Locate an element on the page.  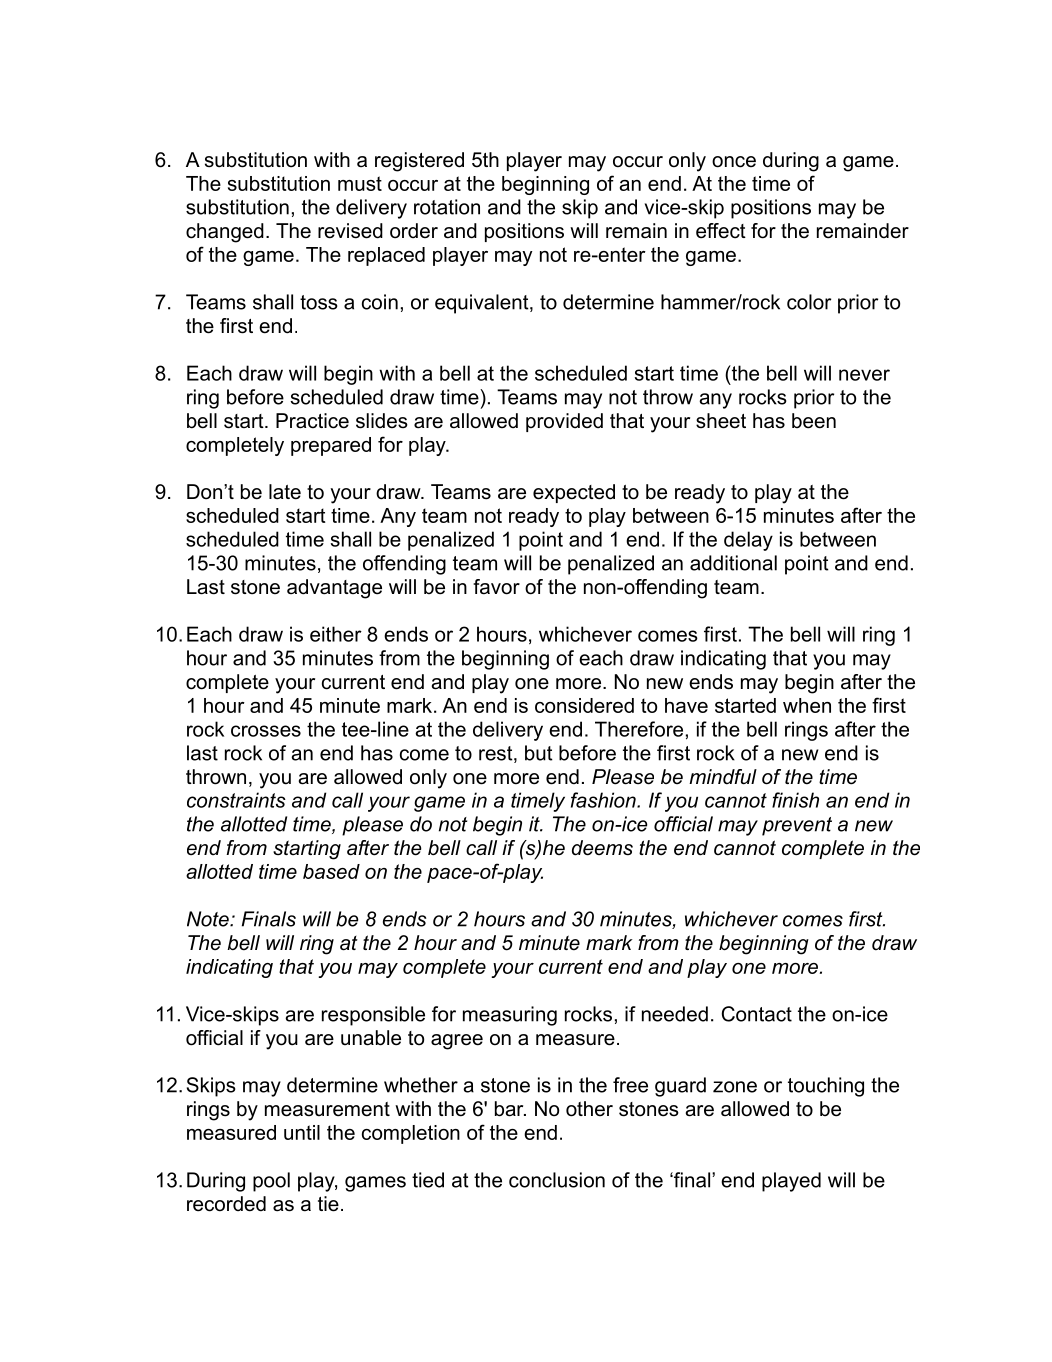
Note is located at coordinates (209, 919).
